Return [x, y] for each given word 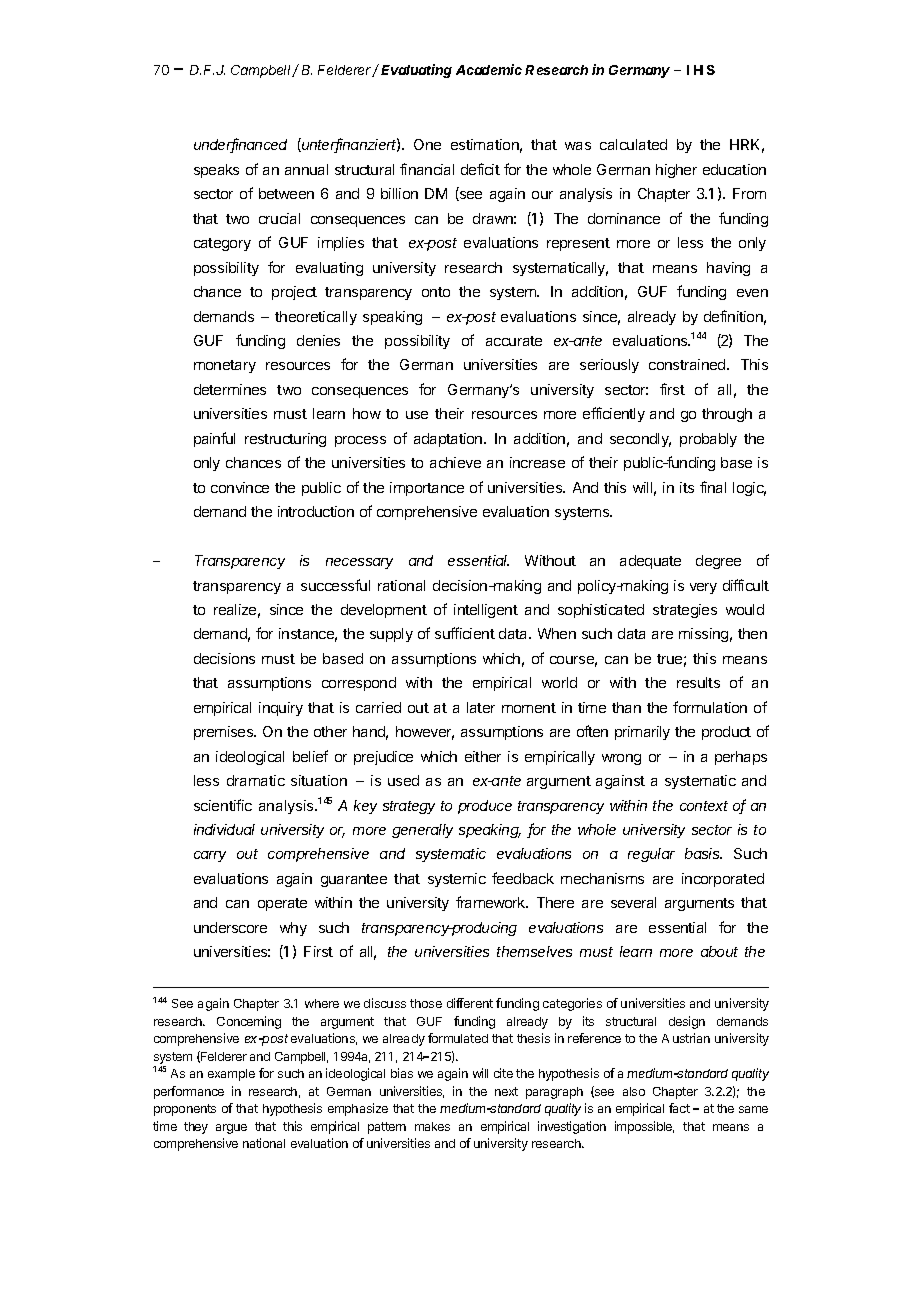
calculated [633, 144]
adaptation [449, 440]
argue [231, 1129]
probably [708, 440]
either [483, 756]
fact [679, 1108]
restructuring [285, 440]
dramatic [256, 780]
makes [432, 1126]
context [704, 806]
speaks [216, 171]
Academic [489, 69]
